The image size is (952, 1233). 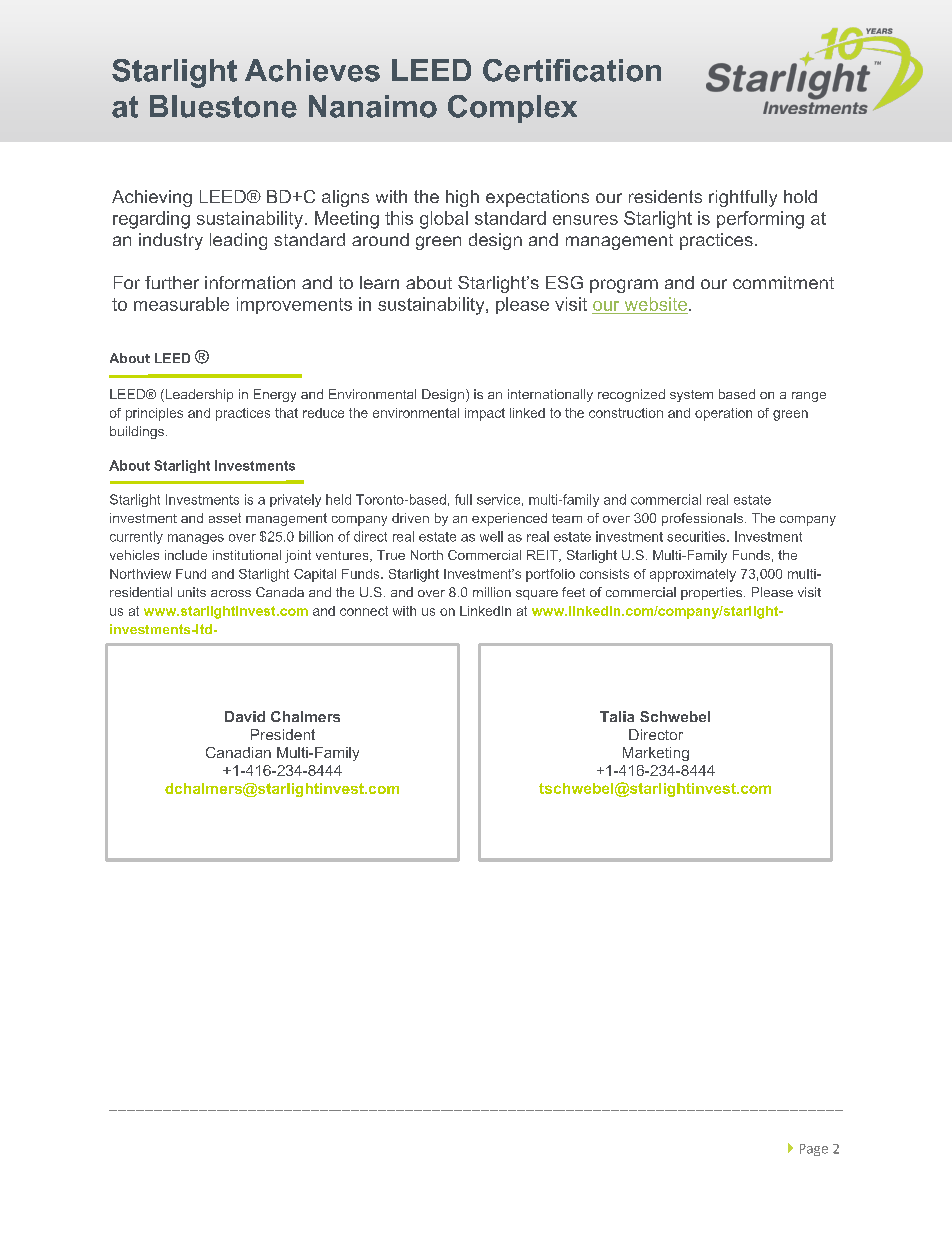 What do you see at coordinates (492, 592) in the page?
I see `million` at bounding box center [492, 592].
